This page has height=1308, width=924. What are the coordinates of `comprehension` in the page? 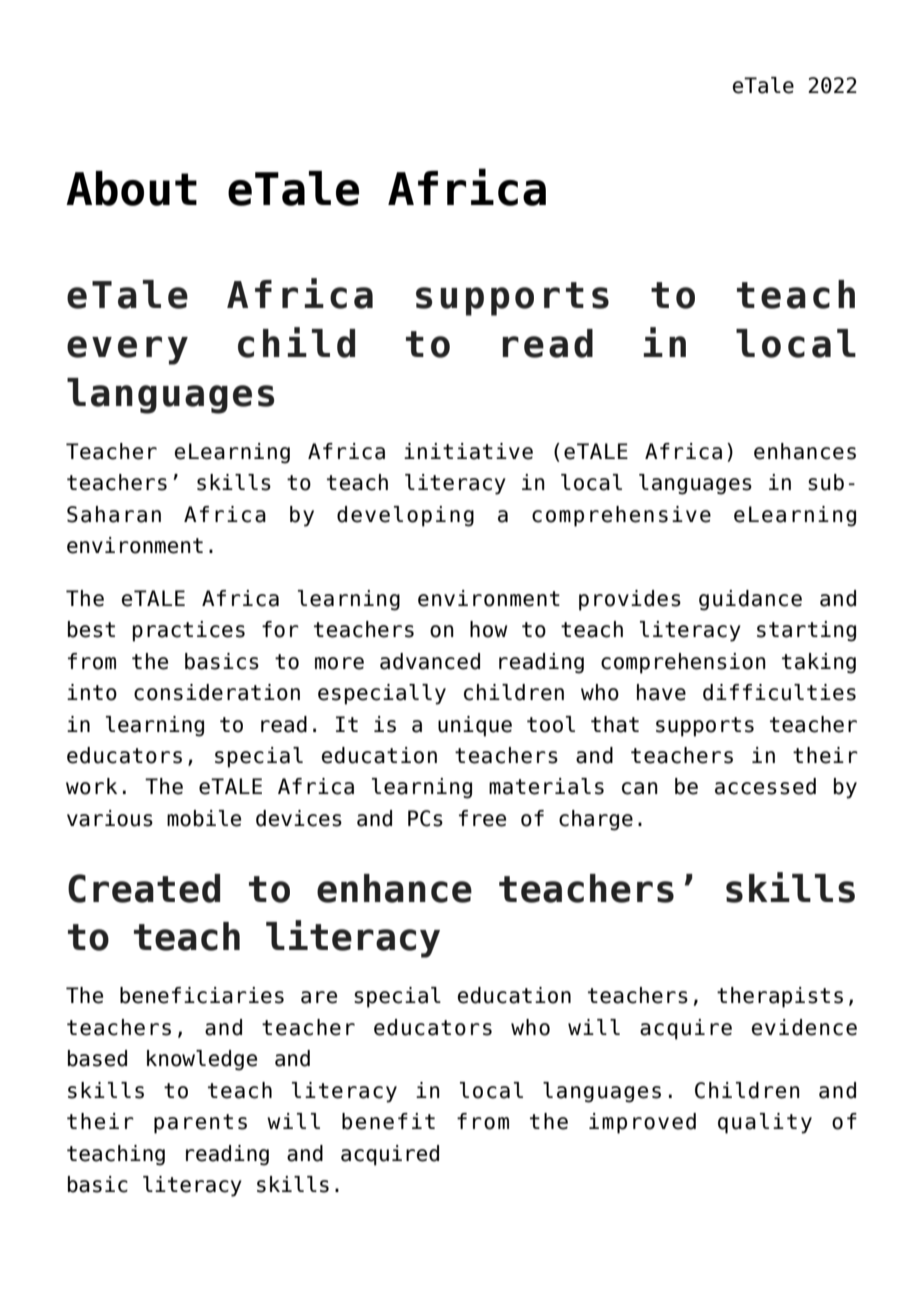 It's located at (683, 663).
